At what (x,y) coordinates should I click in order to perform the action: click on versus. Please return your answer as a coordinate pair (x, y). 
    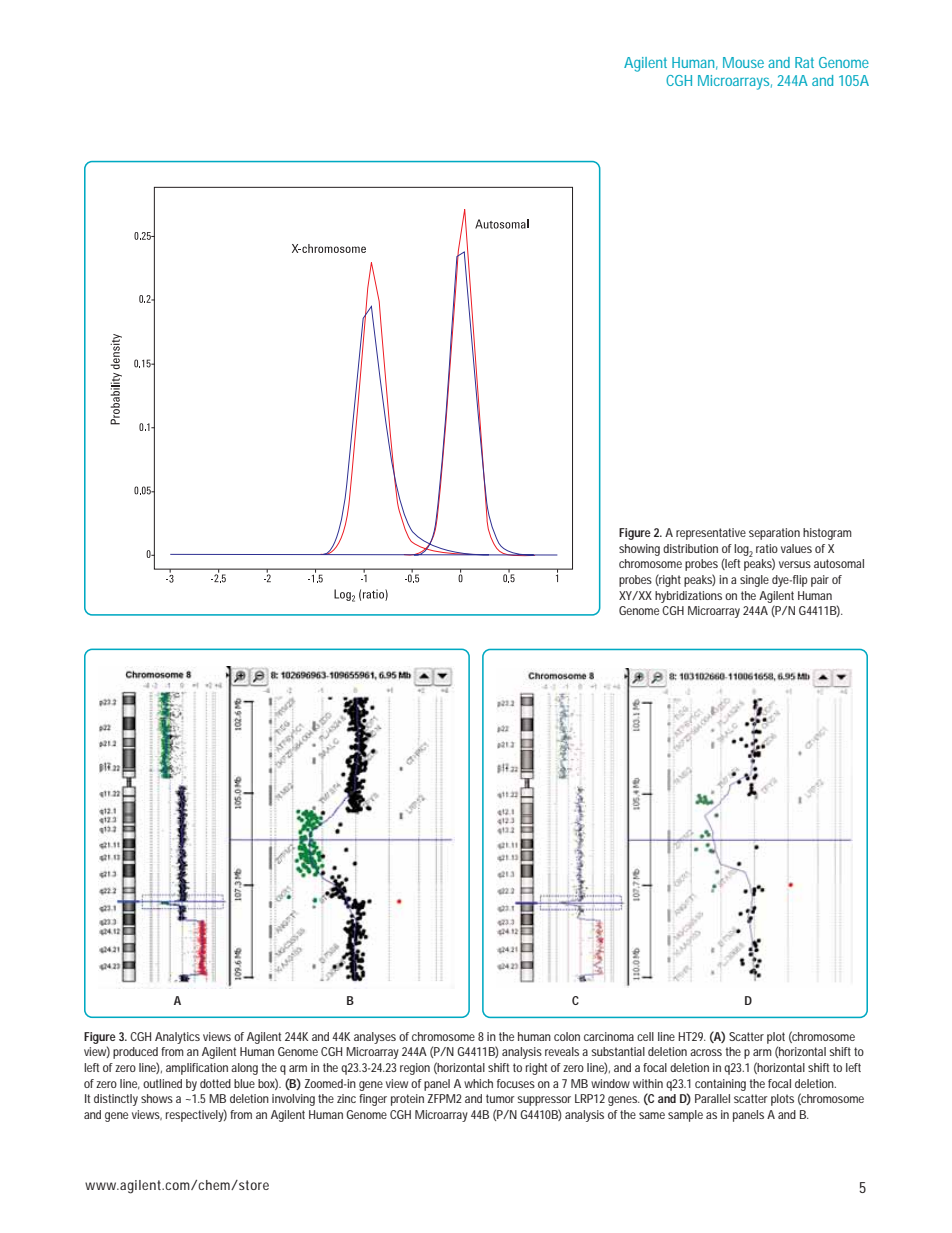
    Looking at the image, I should click on (795, 564).
